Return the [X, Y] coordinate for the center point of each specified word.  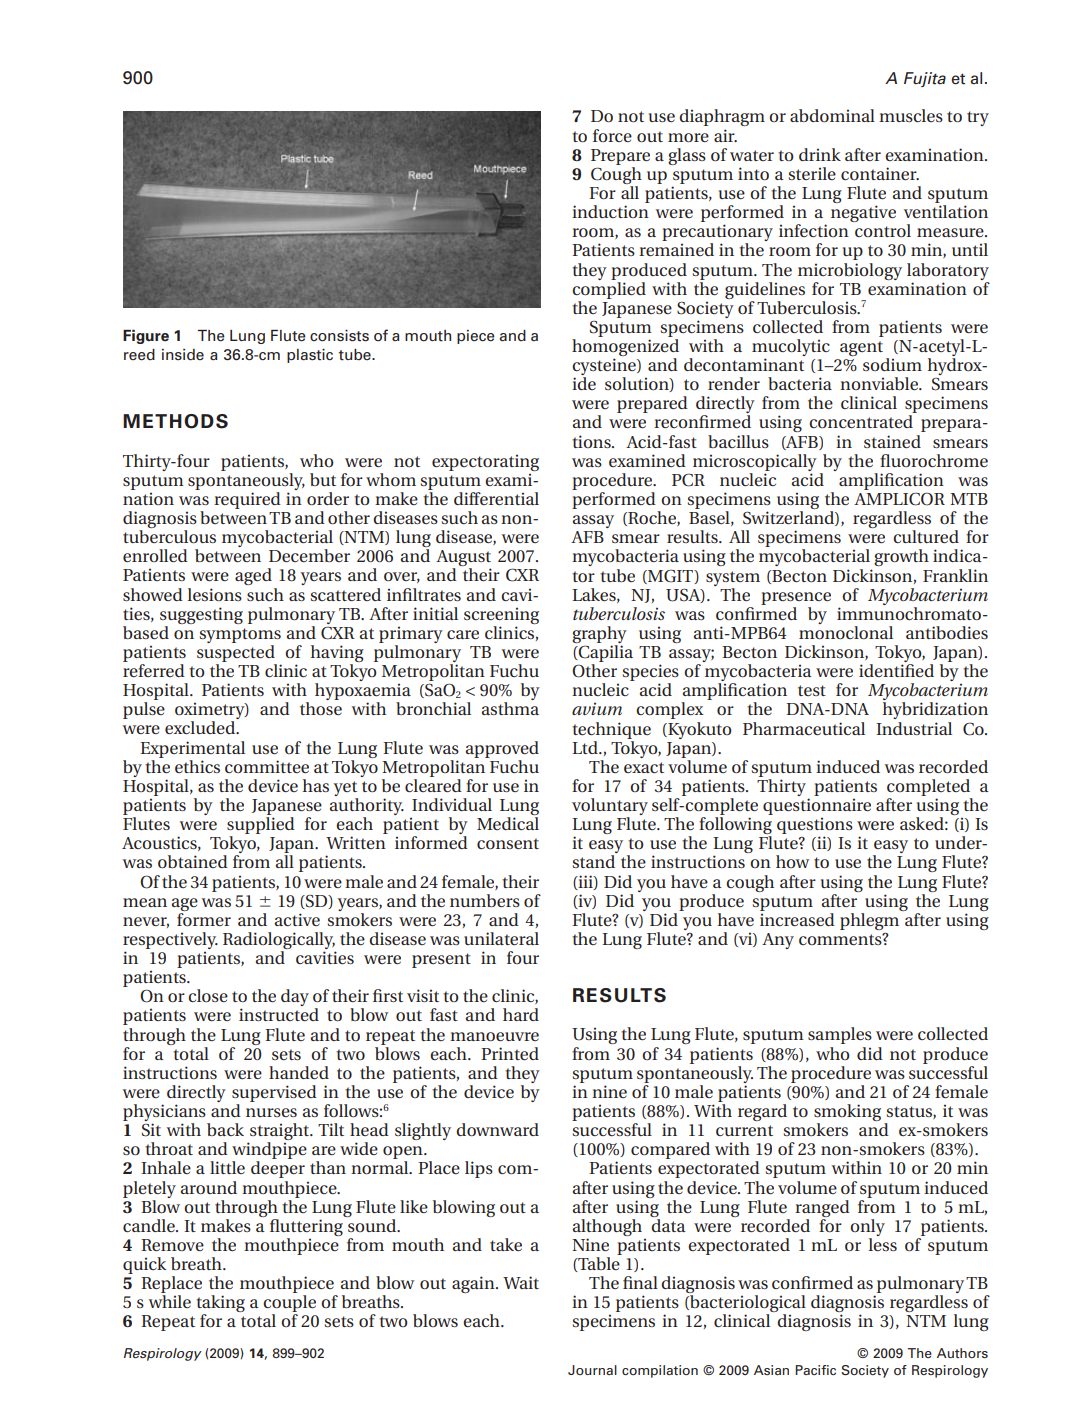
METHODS [175, 421]
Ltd [586, 747]
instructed [279, 1014]
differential [496, 498]
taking [220, 1305]
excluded [201, 727]
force [612, 135]
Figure [146, 337]
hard [521, 1014]
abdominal [832, 115]
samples [840, 1035]
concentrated [861, 421]
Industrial [914, 728]
